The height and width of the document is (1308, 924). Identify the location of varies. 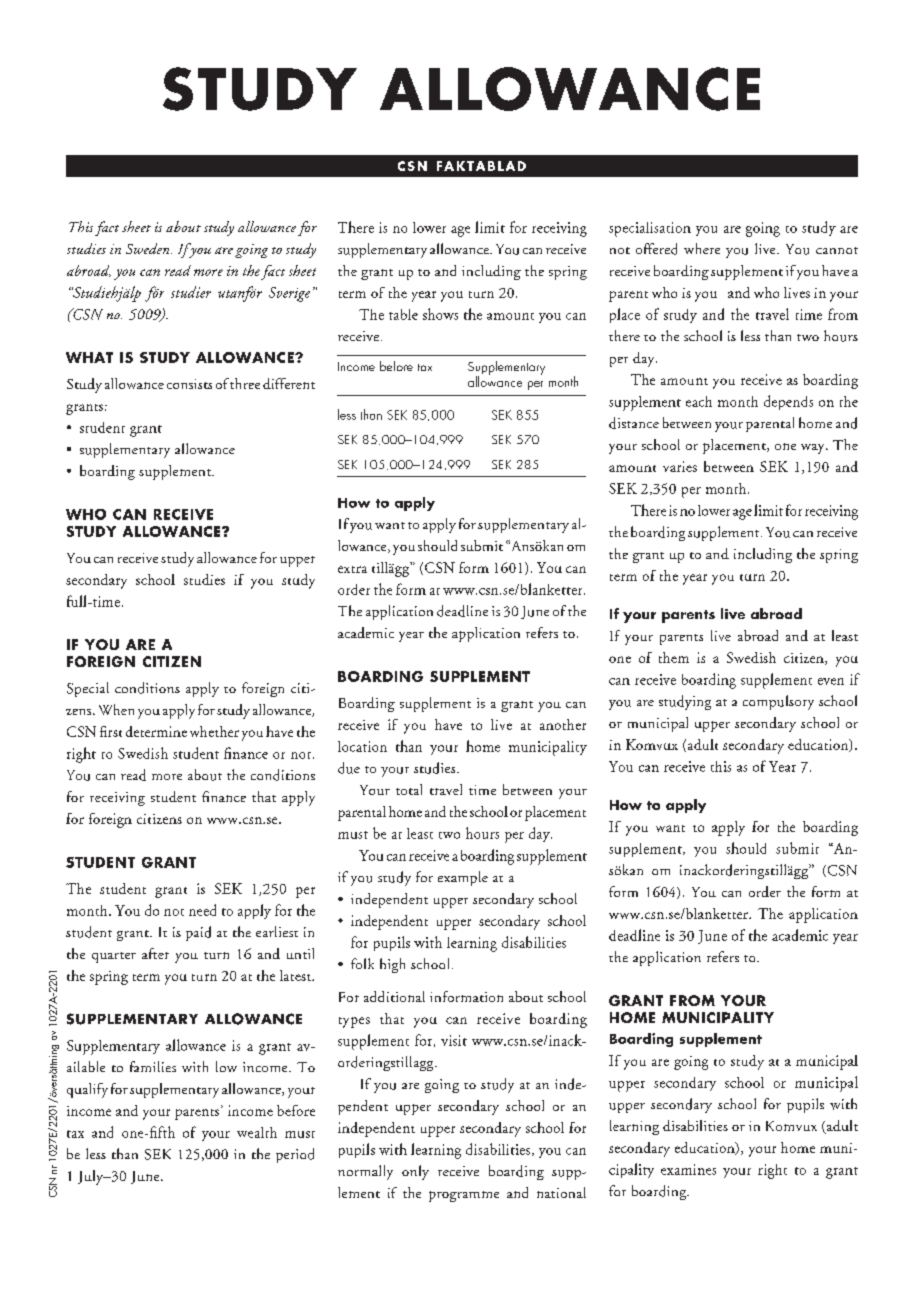
(680, 466).
